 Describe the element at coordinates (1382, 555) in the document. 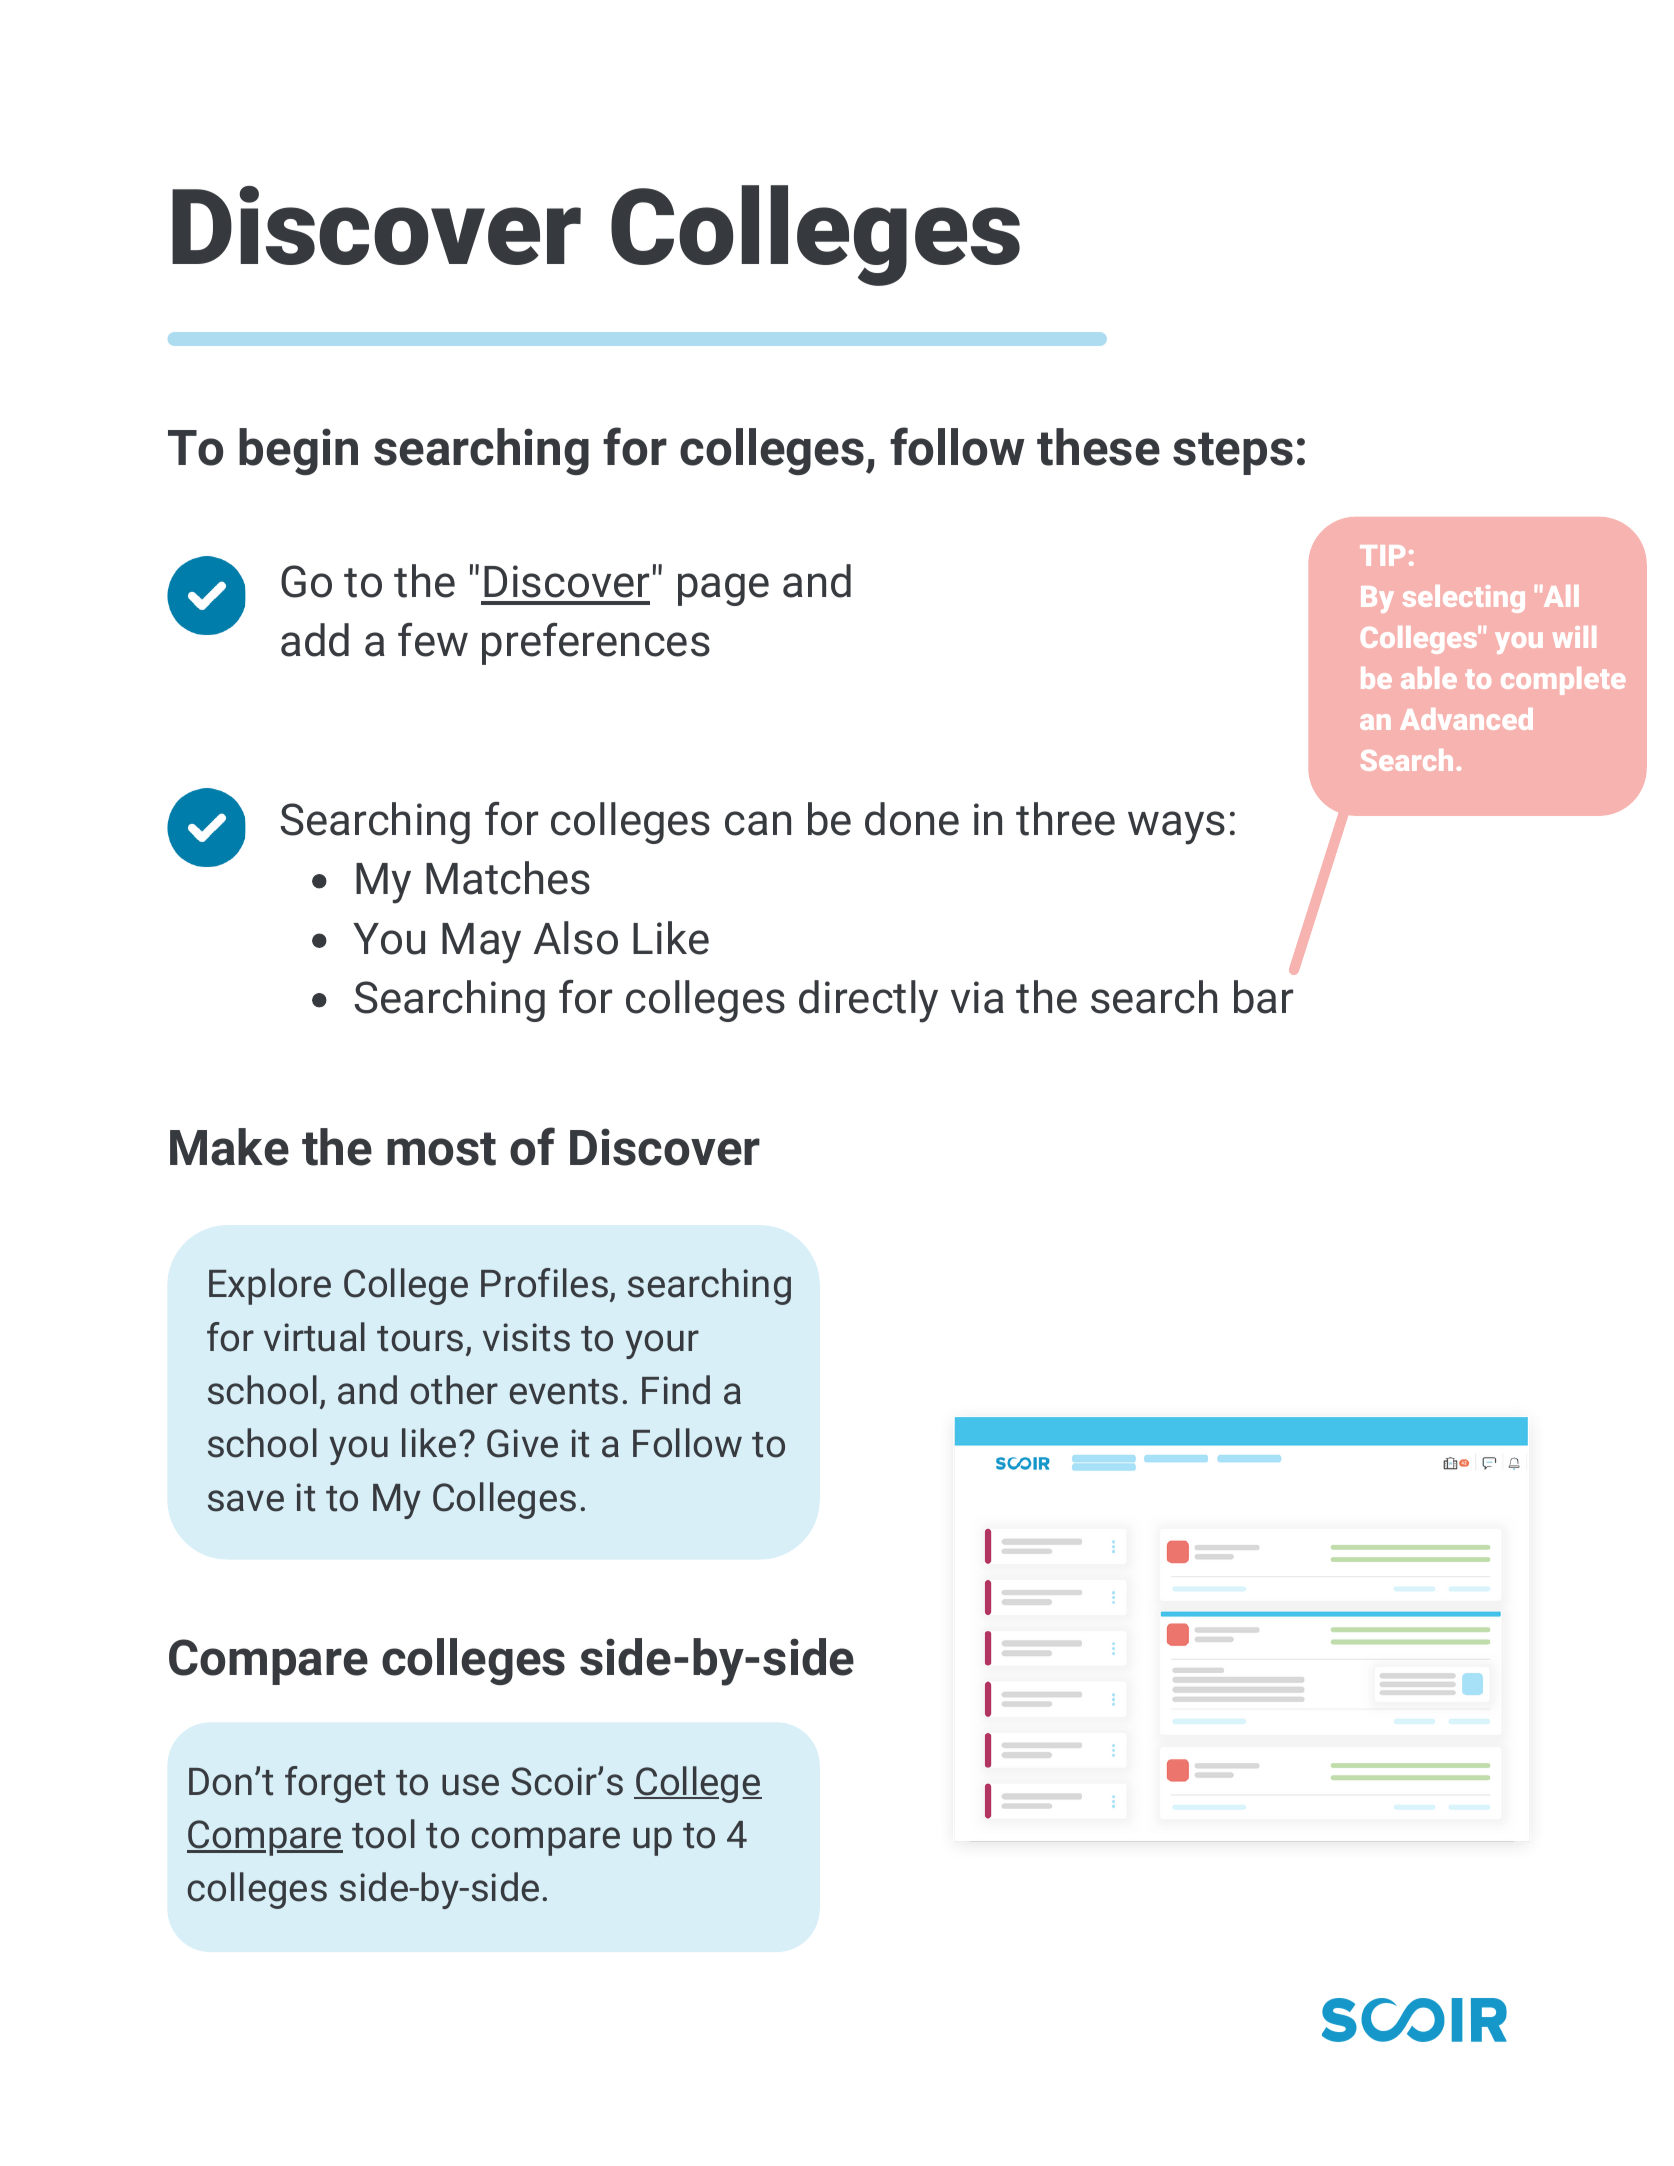

I see `TIP` at that location.
